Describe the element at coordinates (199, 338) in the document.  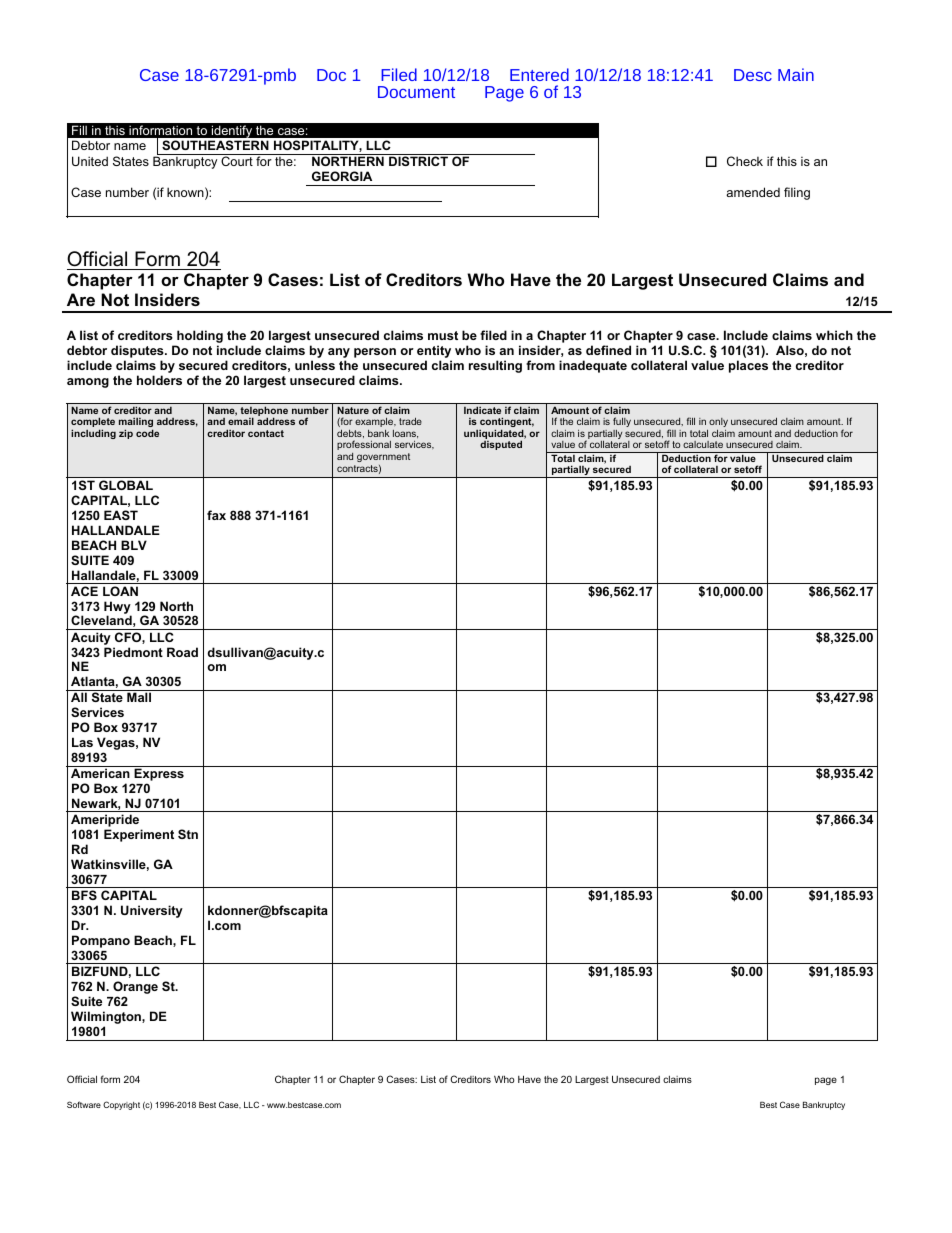
I see `holding` at that location.
